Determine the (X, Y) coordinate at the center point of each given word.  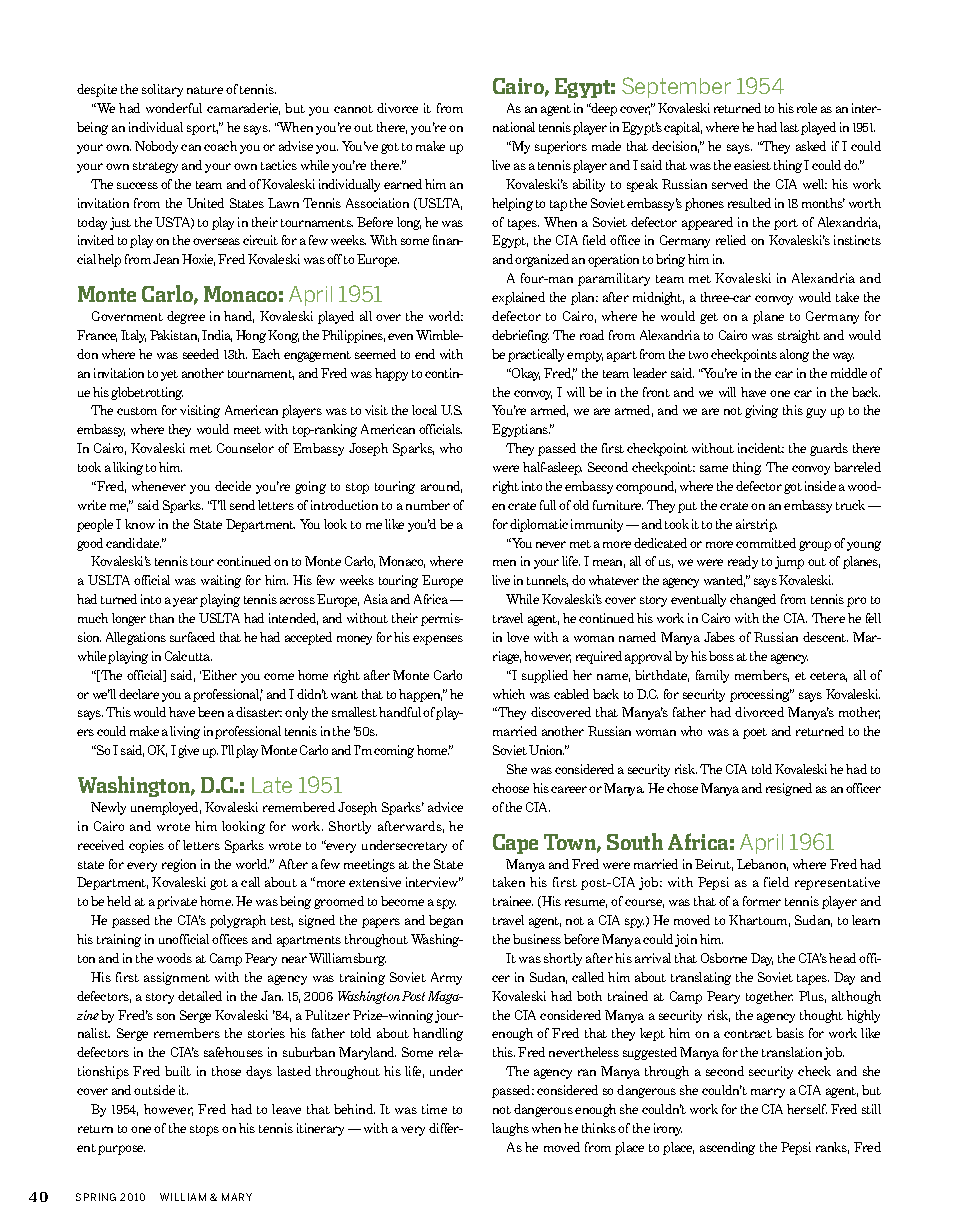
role (807, 108)
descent (825, 637)
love (518, 637)
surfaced (192, 637)
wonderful (174, 108)
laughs (510, 1129)
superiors (561, 147)
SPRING (96, 1197)
